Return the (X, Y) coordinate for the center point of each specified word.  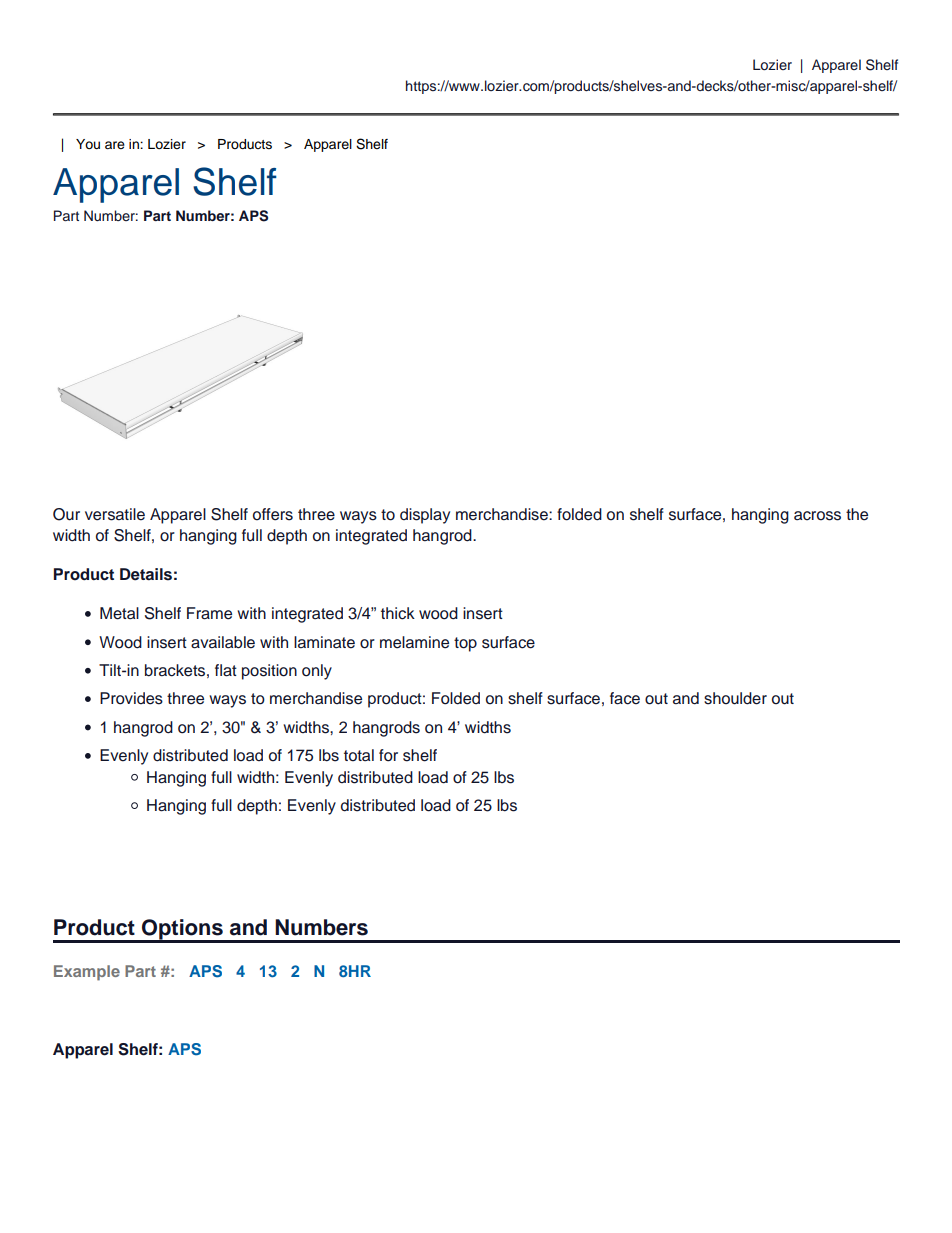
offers (273, 514)
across (817, 516)
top (465, 644)
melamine (414, 642)
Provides (131, 698)
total (359, 755)
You (88, 144)
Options (182, 930)
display (425, 516)
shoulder (735, 698)
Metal (119, 613)
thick (398, 613)
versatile (115, 514)
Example (87, 973)
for (388, 755)
